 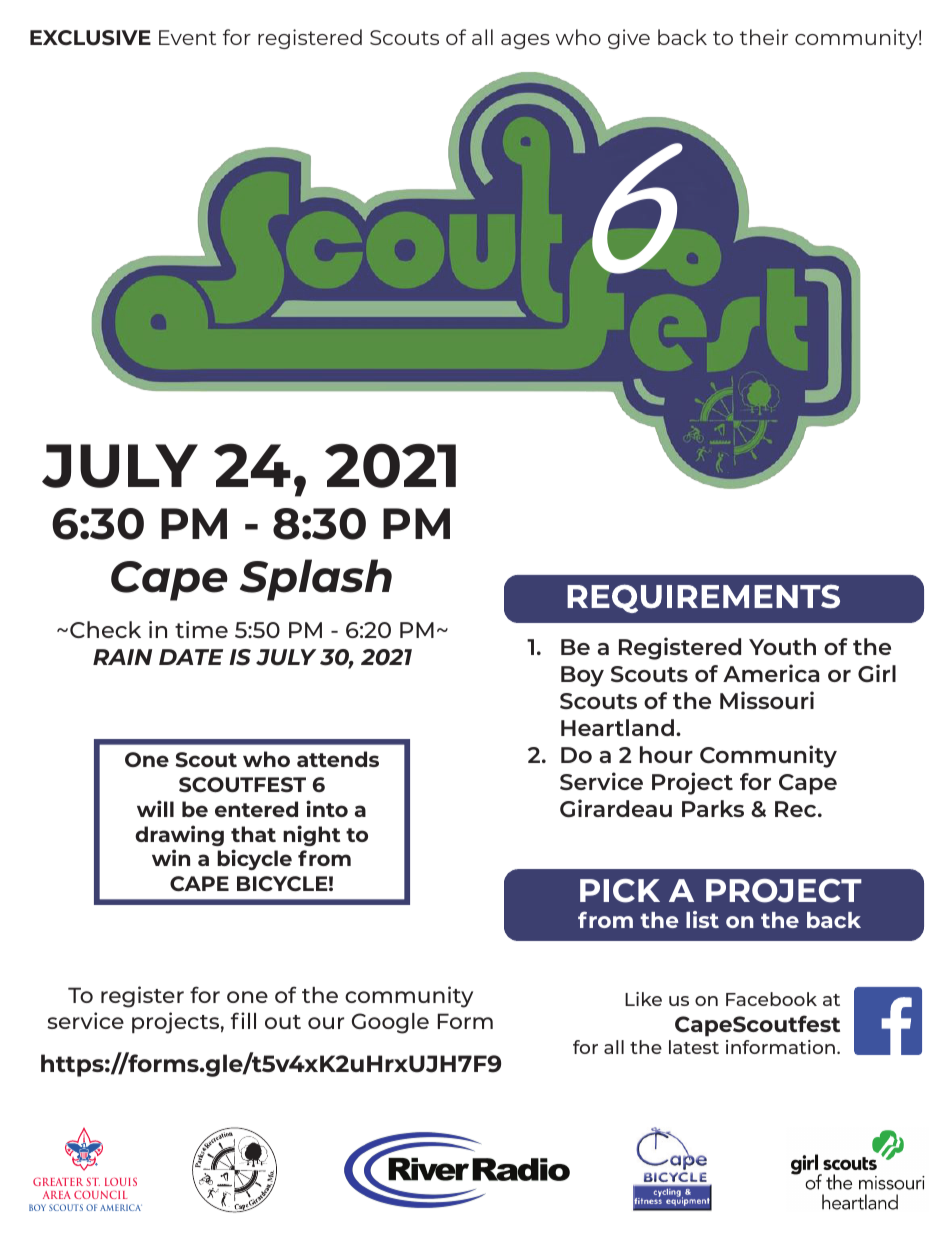 I want to click on Event, so click(x=187, y=37).
